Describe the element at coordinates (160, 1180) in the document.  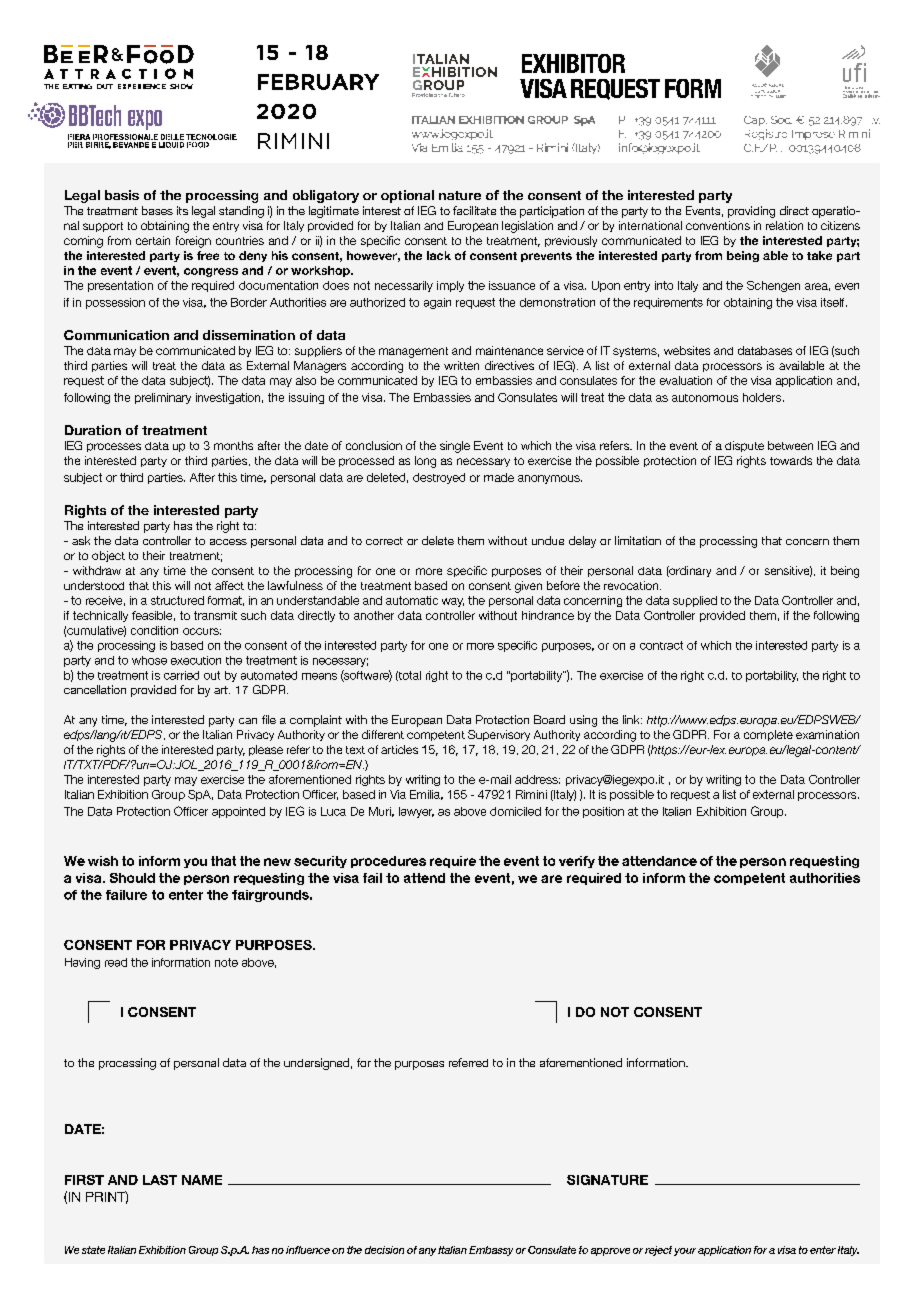
I see `LAST` at that location.
